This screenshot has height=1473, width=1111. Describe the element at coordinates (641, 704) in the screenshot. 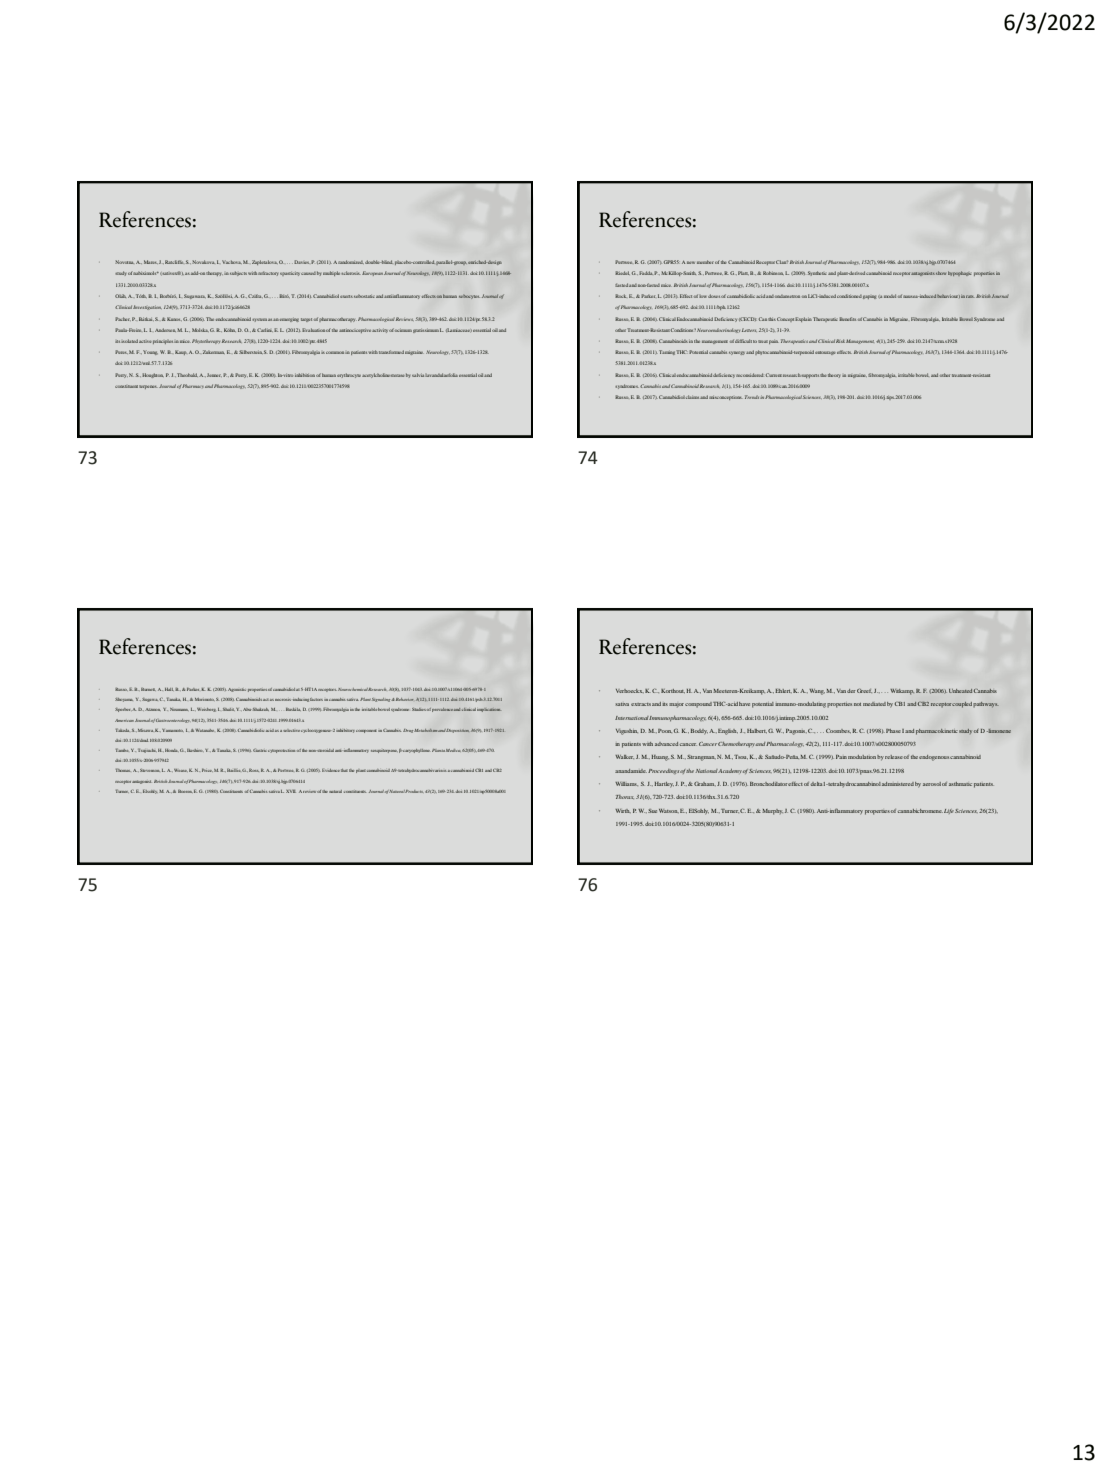

I see `extracts` at that location.
